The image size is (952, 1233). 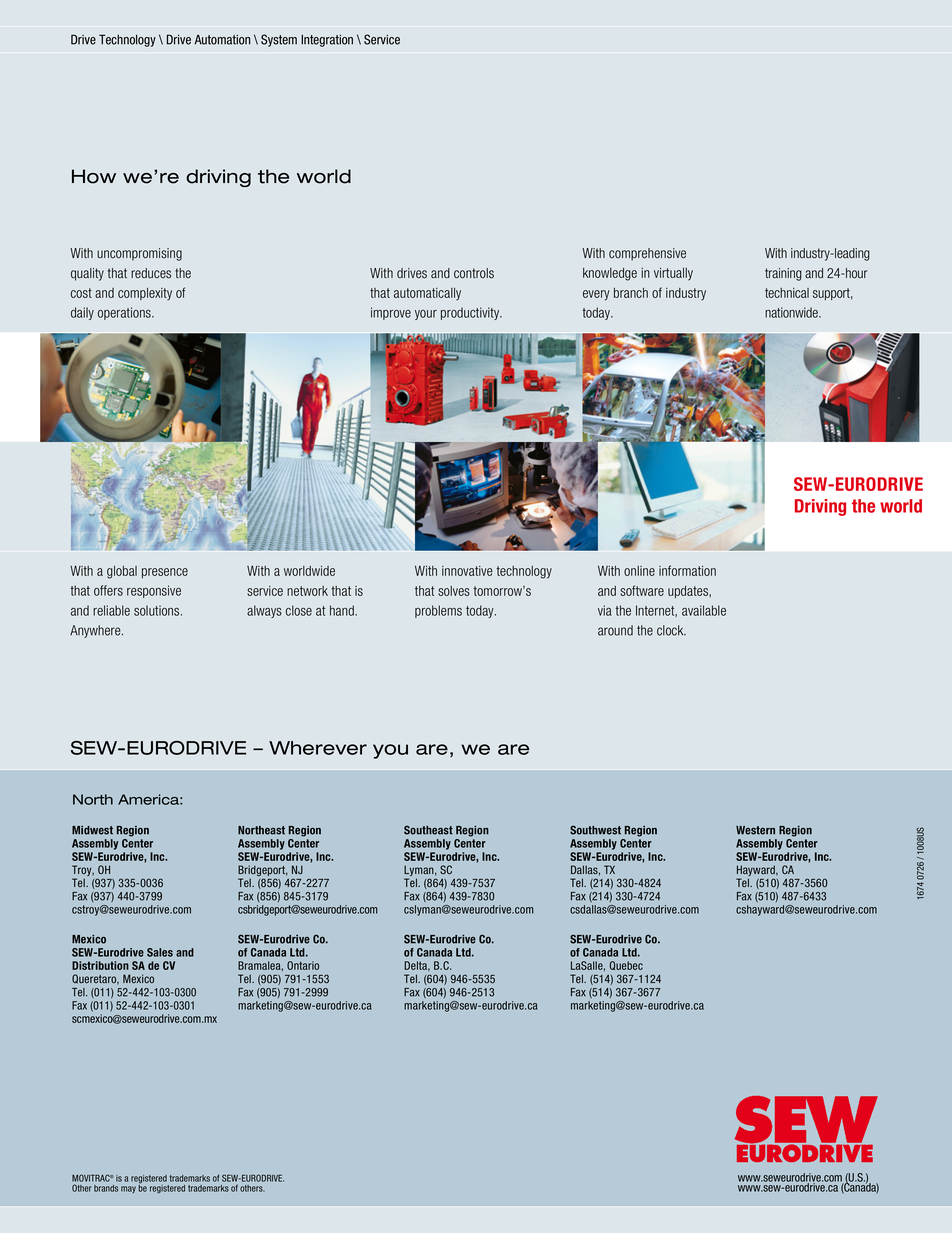 I want to click on may, so click(x=128, y=1189).
